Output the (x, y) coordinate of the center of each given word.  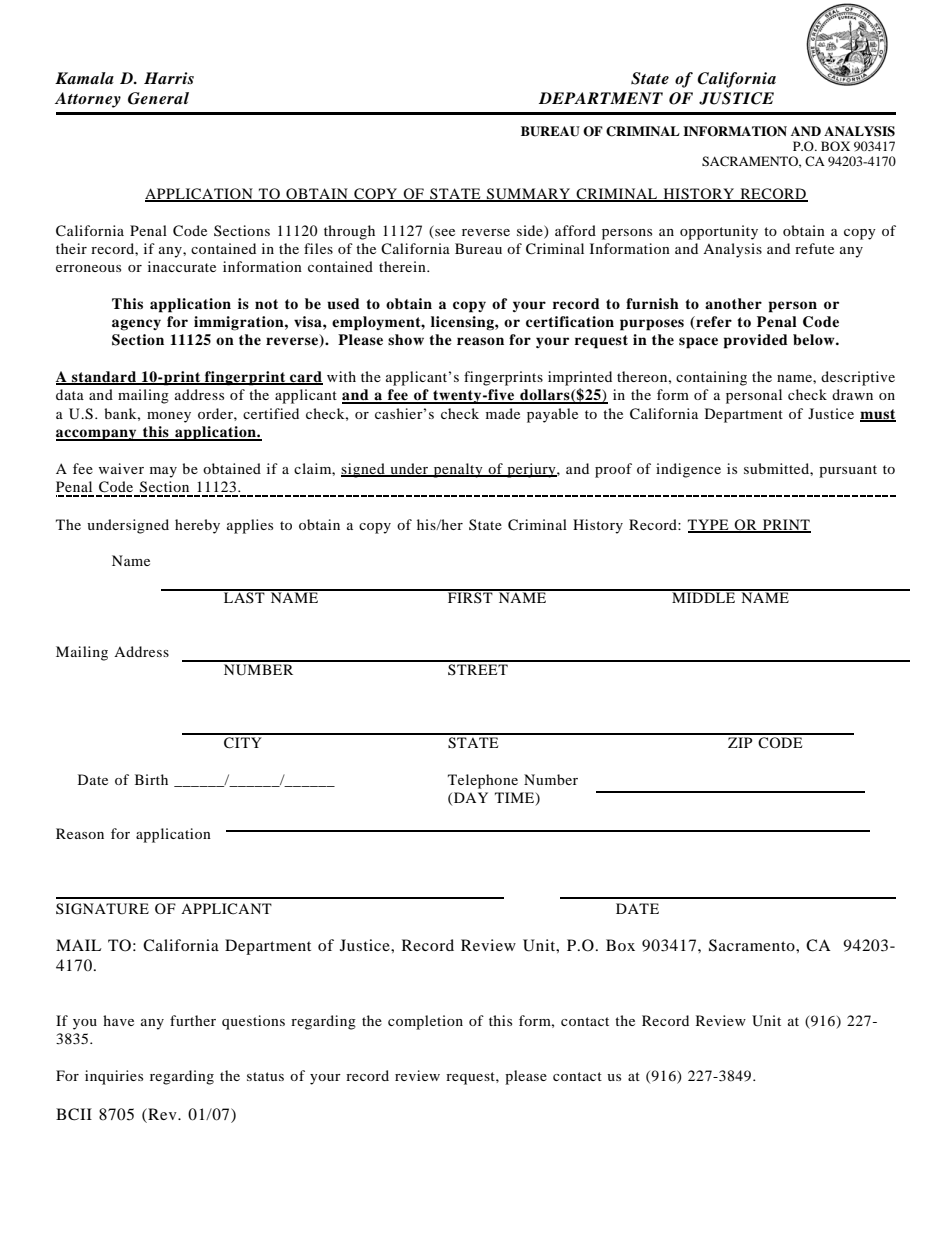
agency (136, 325)
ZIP (740, 742)
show (406, 339)
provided (756, 341)
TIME (516, 798)
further (193, 1020)
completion (425, 1022)
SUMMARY (529, 195)
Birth (151, 779)
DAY (471, 797)
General (158, 98)
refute (814, 248)
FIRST (470, 596)
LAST (244, 596)
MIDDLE (704, 596)
